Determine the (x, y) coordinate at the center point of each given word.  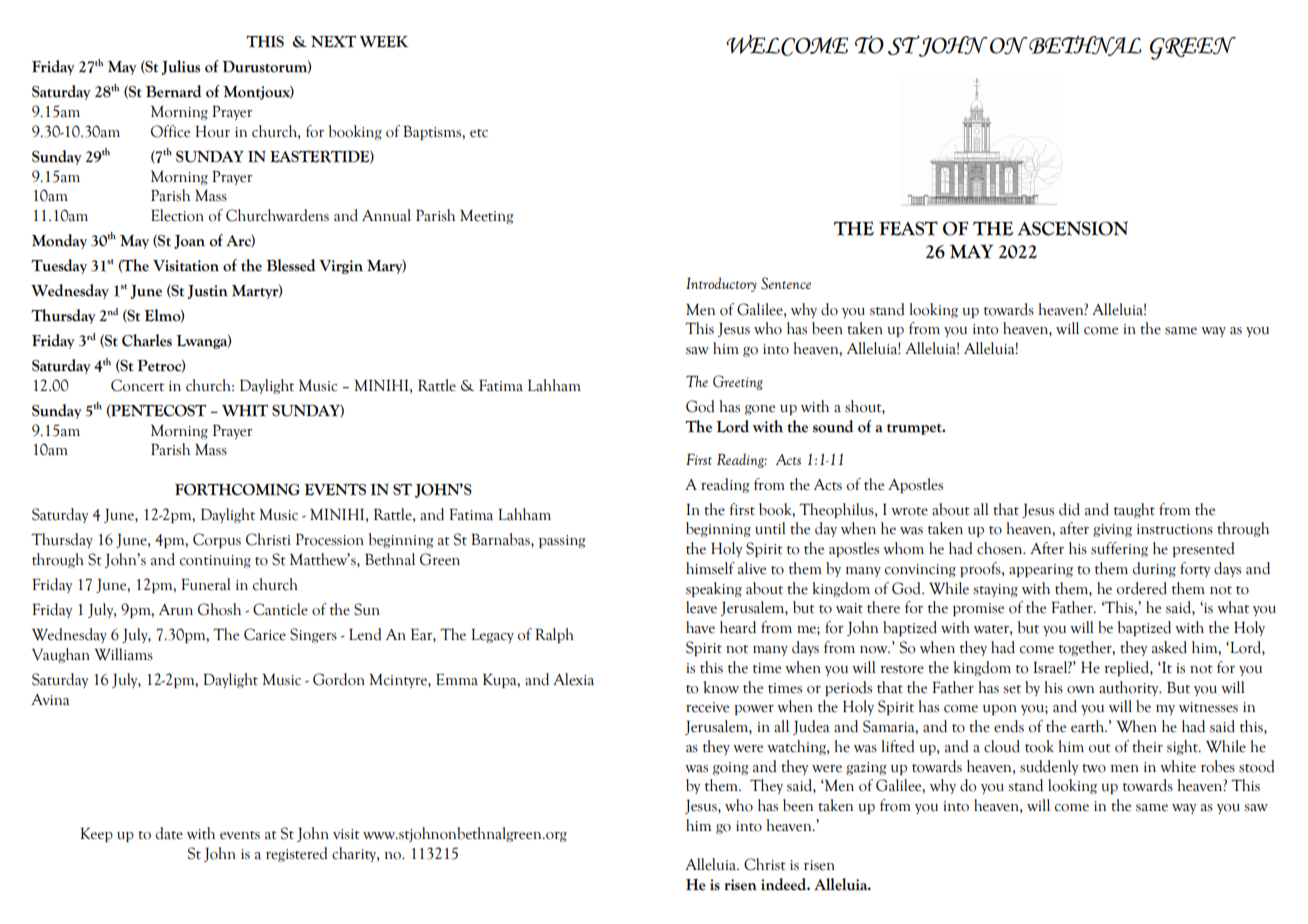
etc (479, 133)
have (700, 627)
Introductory (721, 284)
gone (760, 410)
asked (1169, 647)
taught (1134, 510)
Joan (189, 242)
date (169, 833)
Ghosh (219, 609)
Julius (181, 67)
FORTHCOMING (237, 489)
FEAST (908, 228)
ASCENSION (1073, 228)
